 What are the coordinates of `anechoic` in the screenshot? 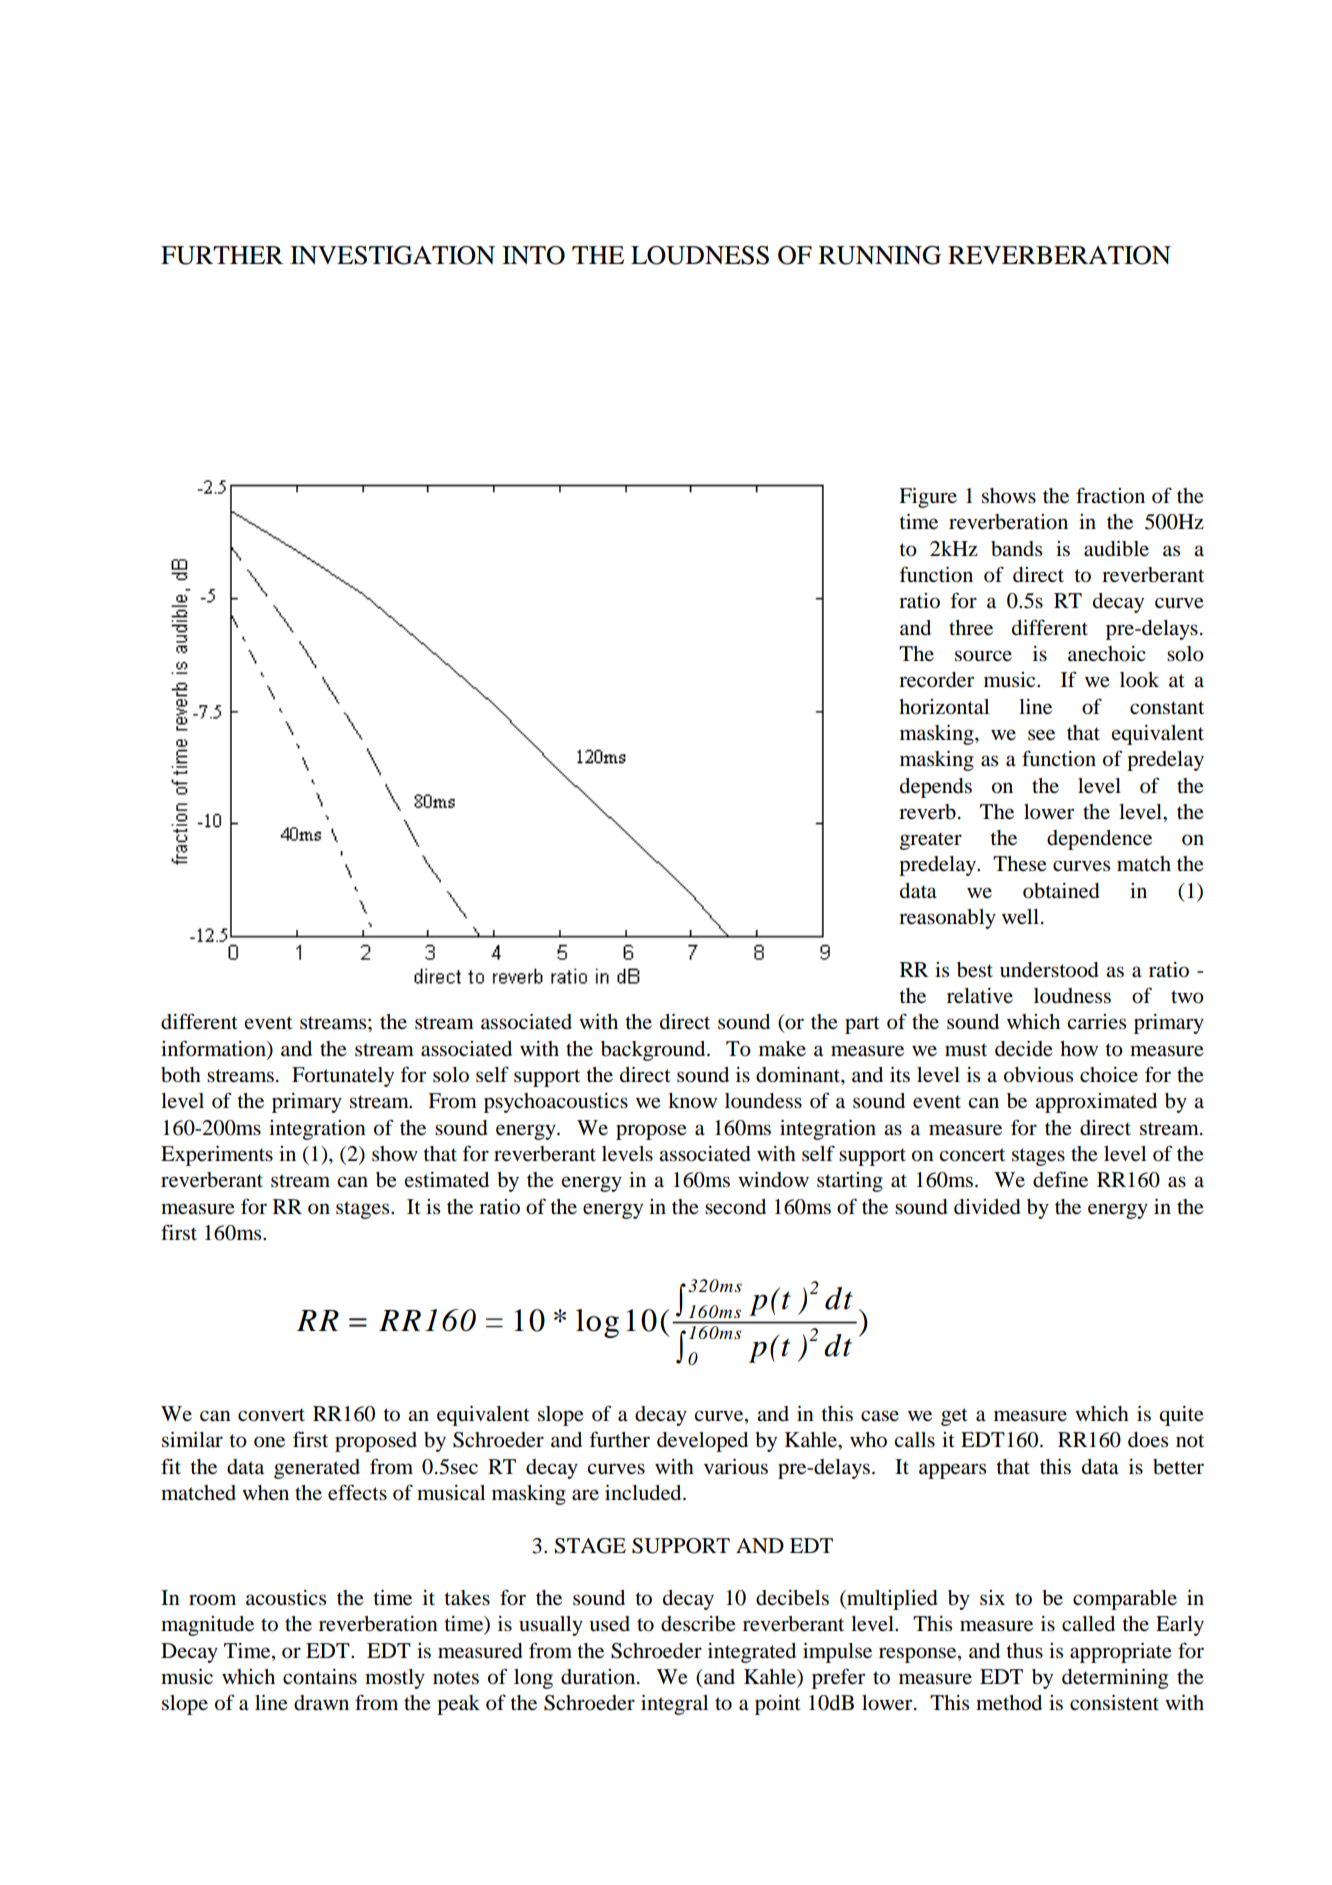 It's located at (1107, 654).
